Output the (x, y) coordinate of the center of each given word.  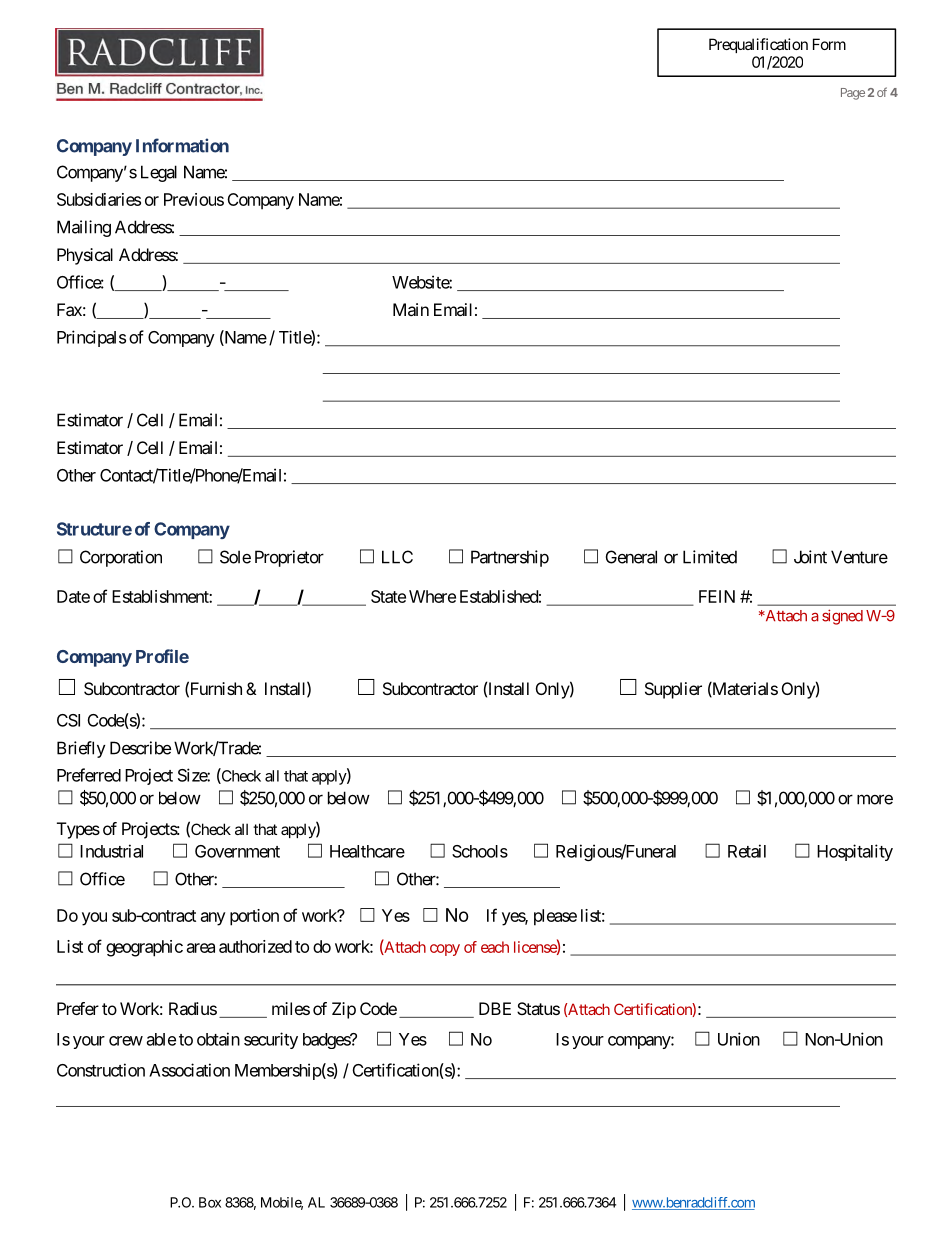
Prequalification (758, 45)
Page (853, 94)
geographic (144, 948)
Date (73, 596)
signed (842, 617)
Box (210, 1202)
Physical (85, 256)
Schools (480, 851)
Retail (747, 851)
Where (432, 596)
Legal (159, 173)
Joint (810, 557)
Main (411, 309)
